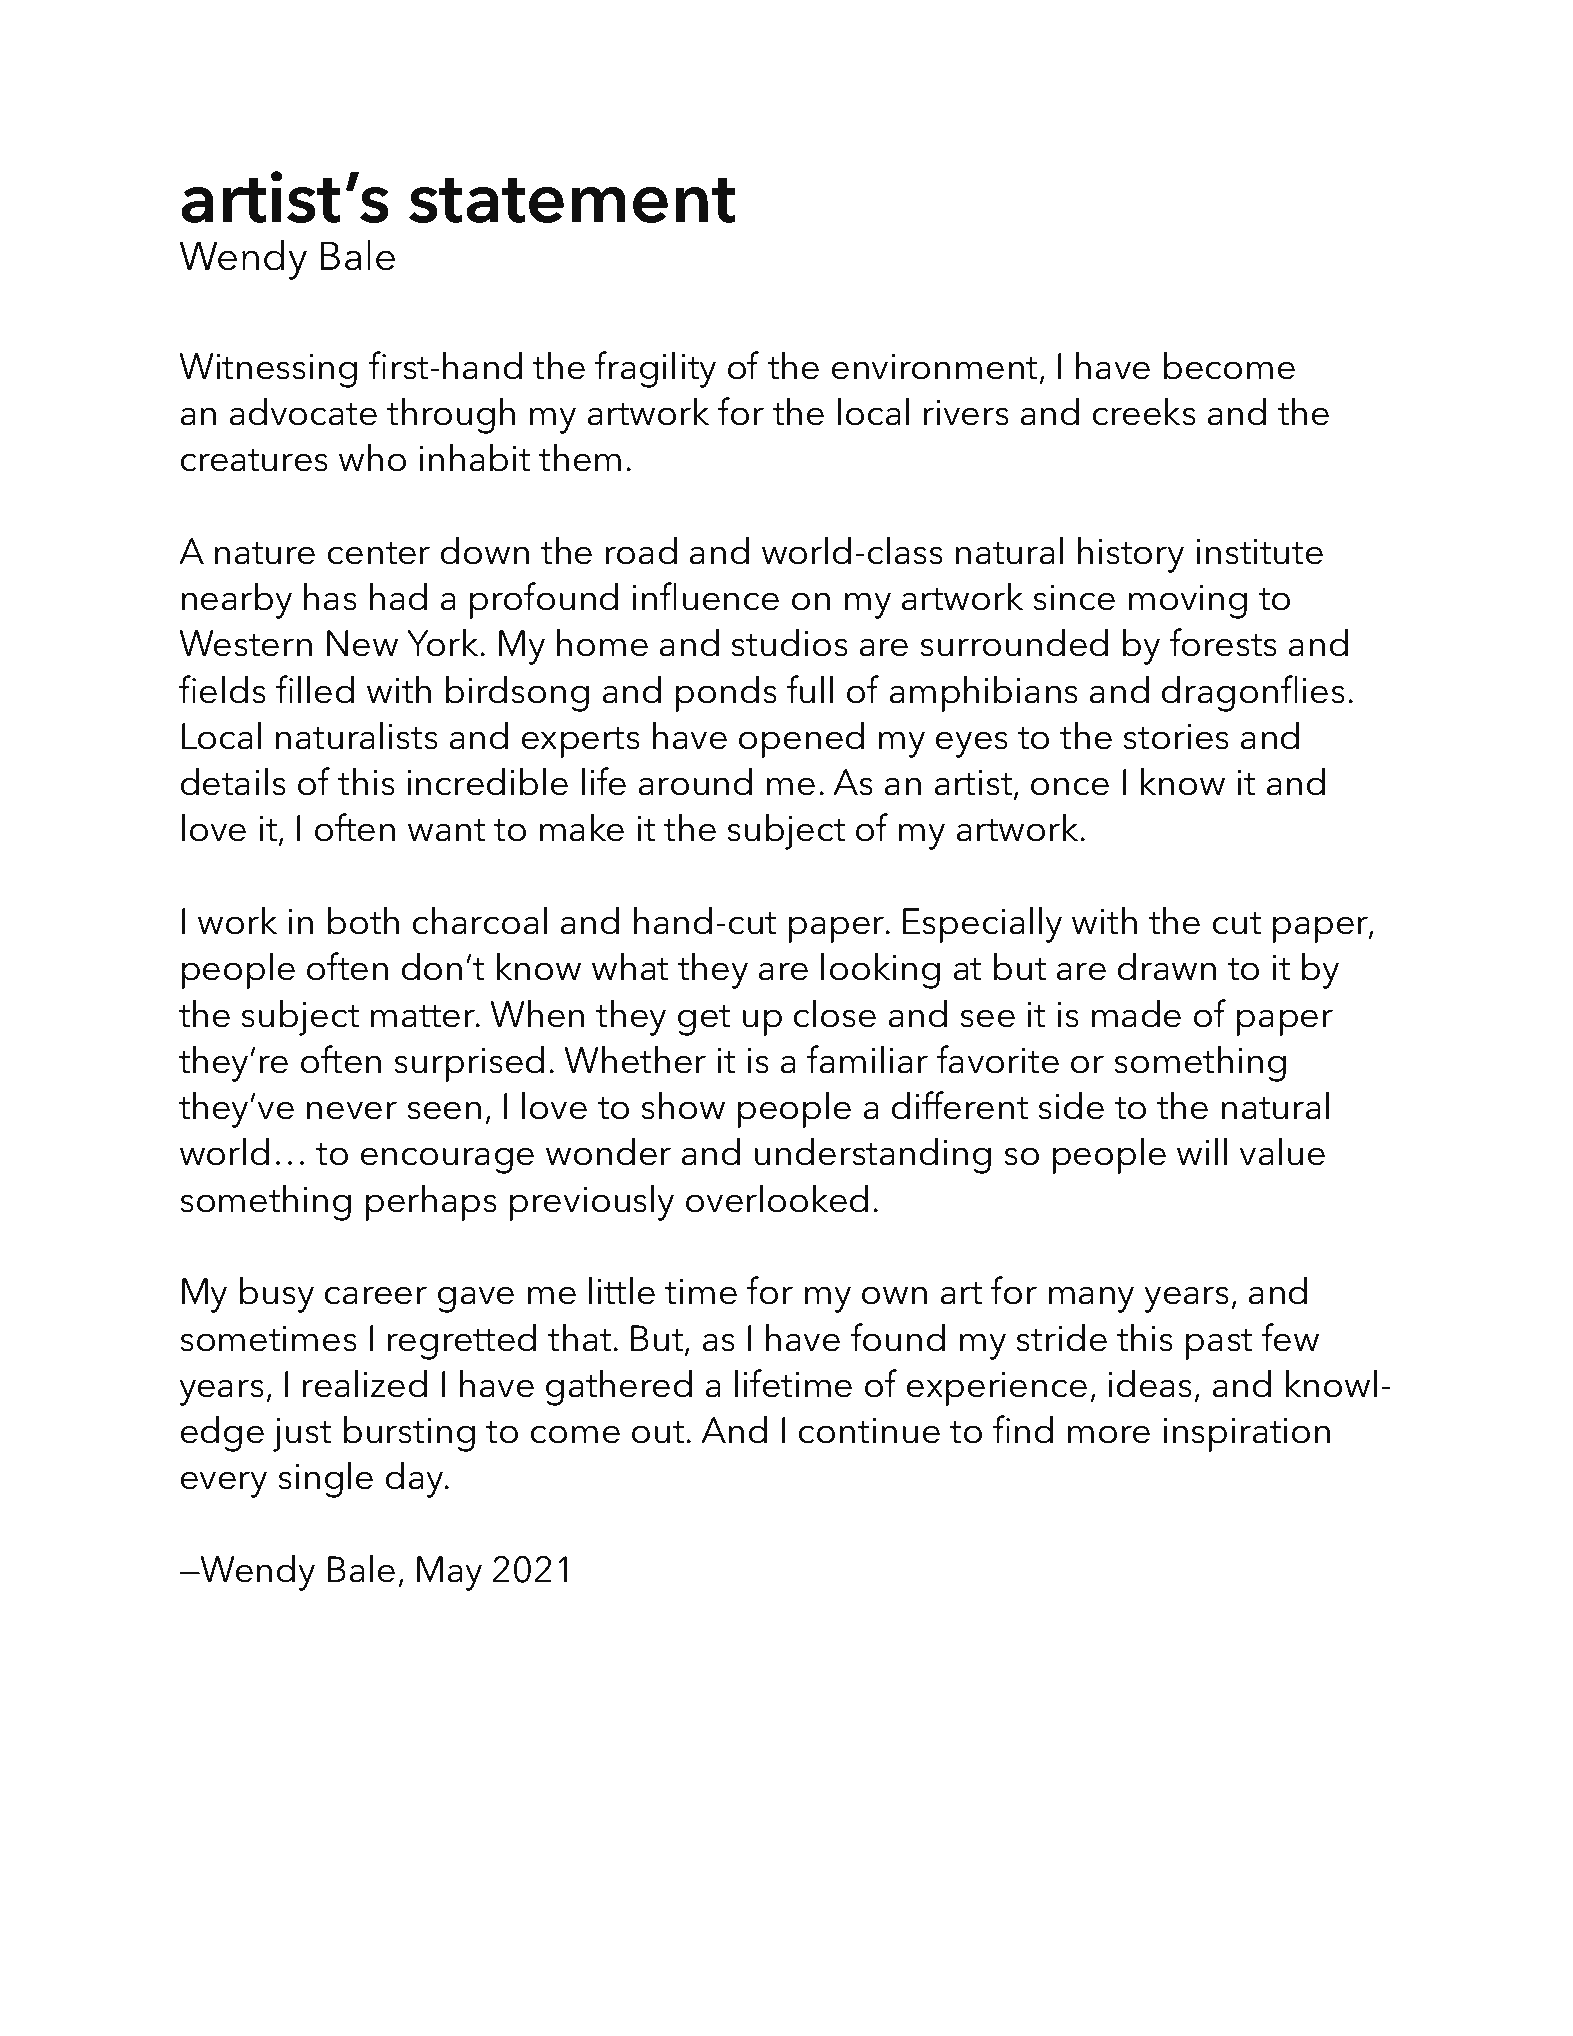  I want to click on many, so click(1091, 1299).
